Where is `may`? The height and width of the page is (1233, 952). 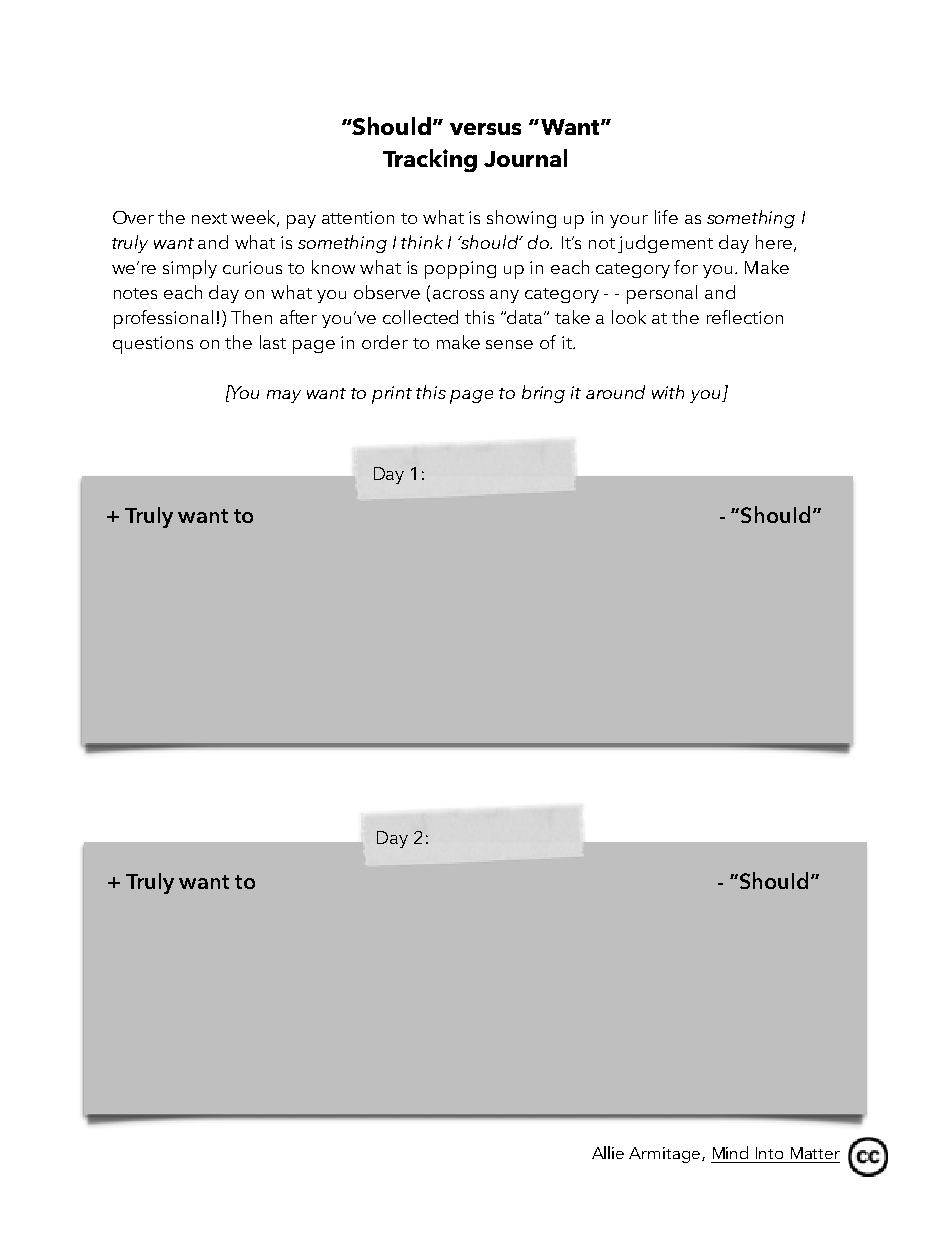
may is located at coordinates (284, 396).
